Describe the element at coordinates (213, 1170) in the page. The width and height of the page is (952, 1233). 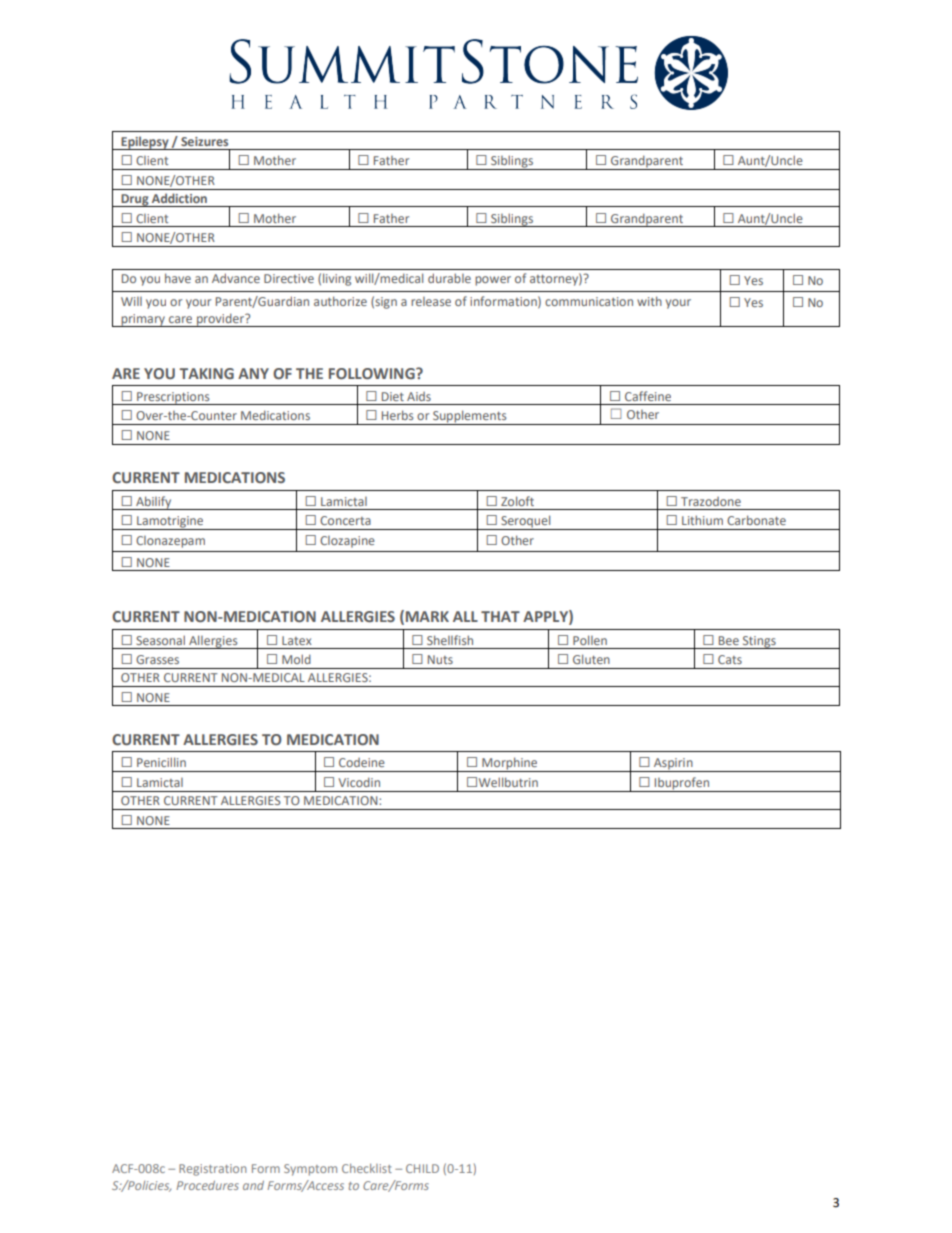
I see `Registration` at that location.
